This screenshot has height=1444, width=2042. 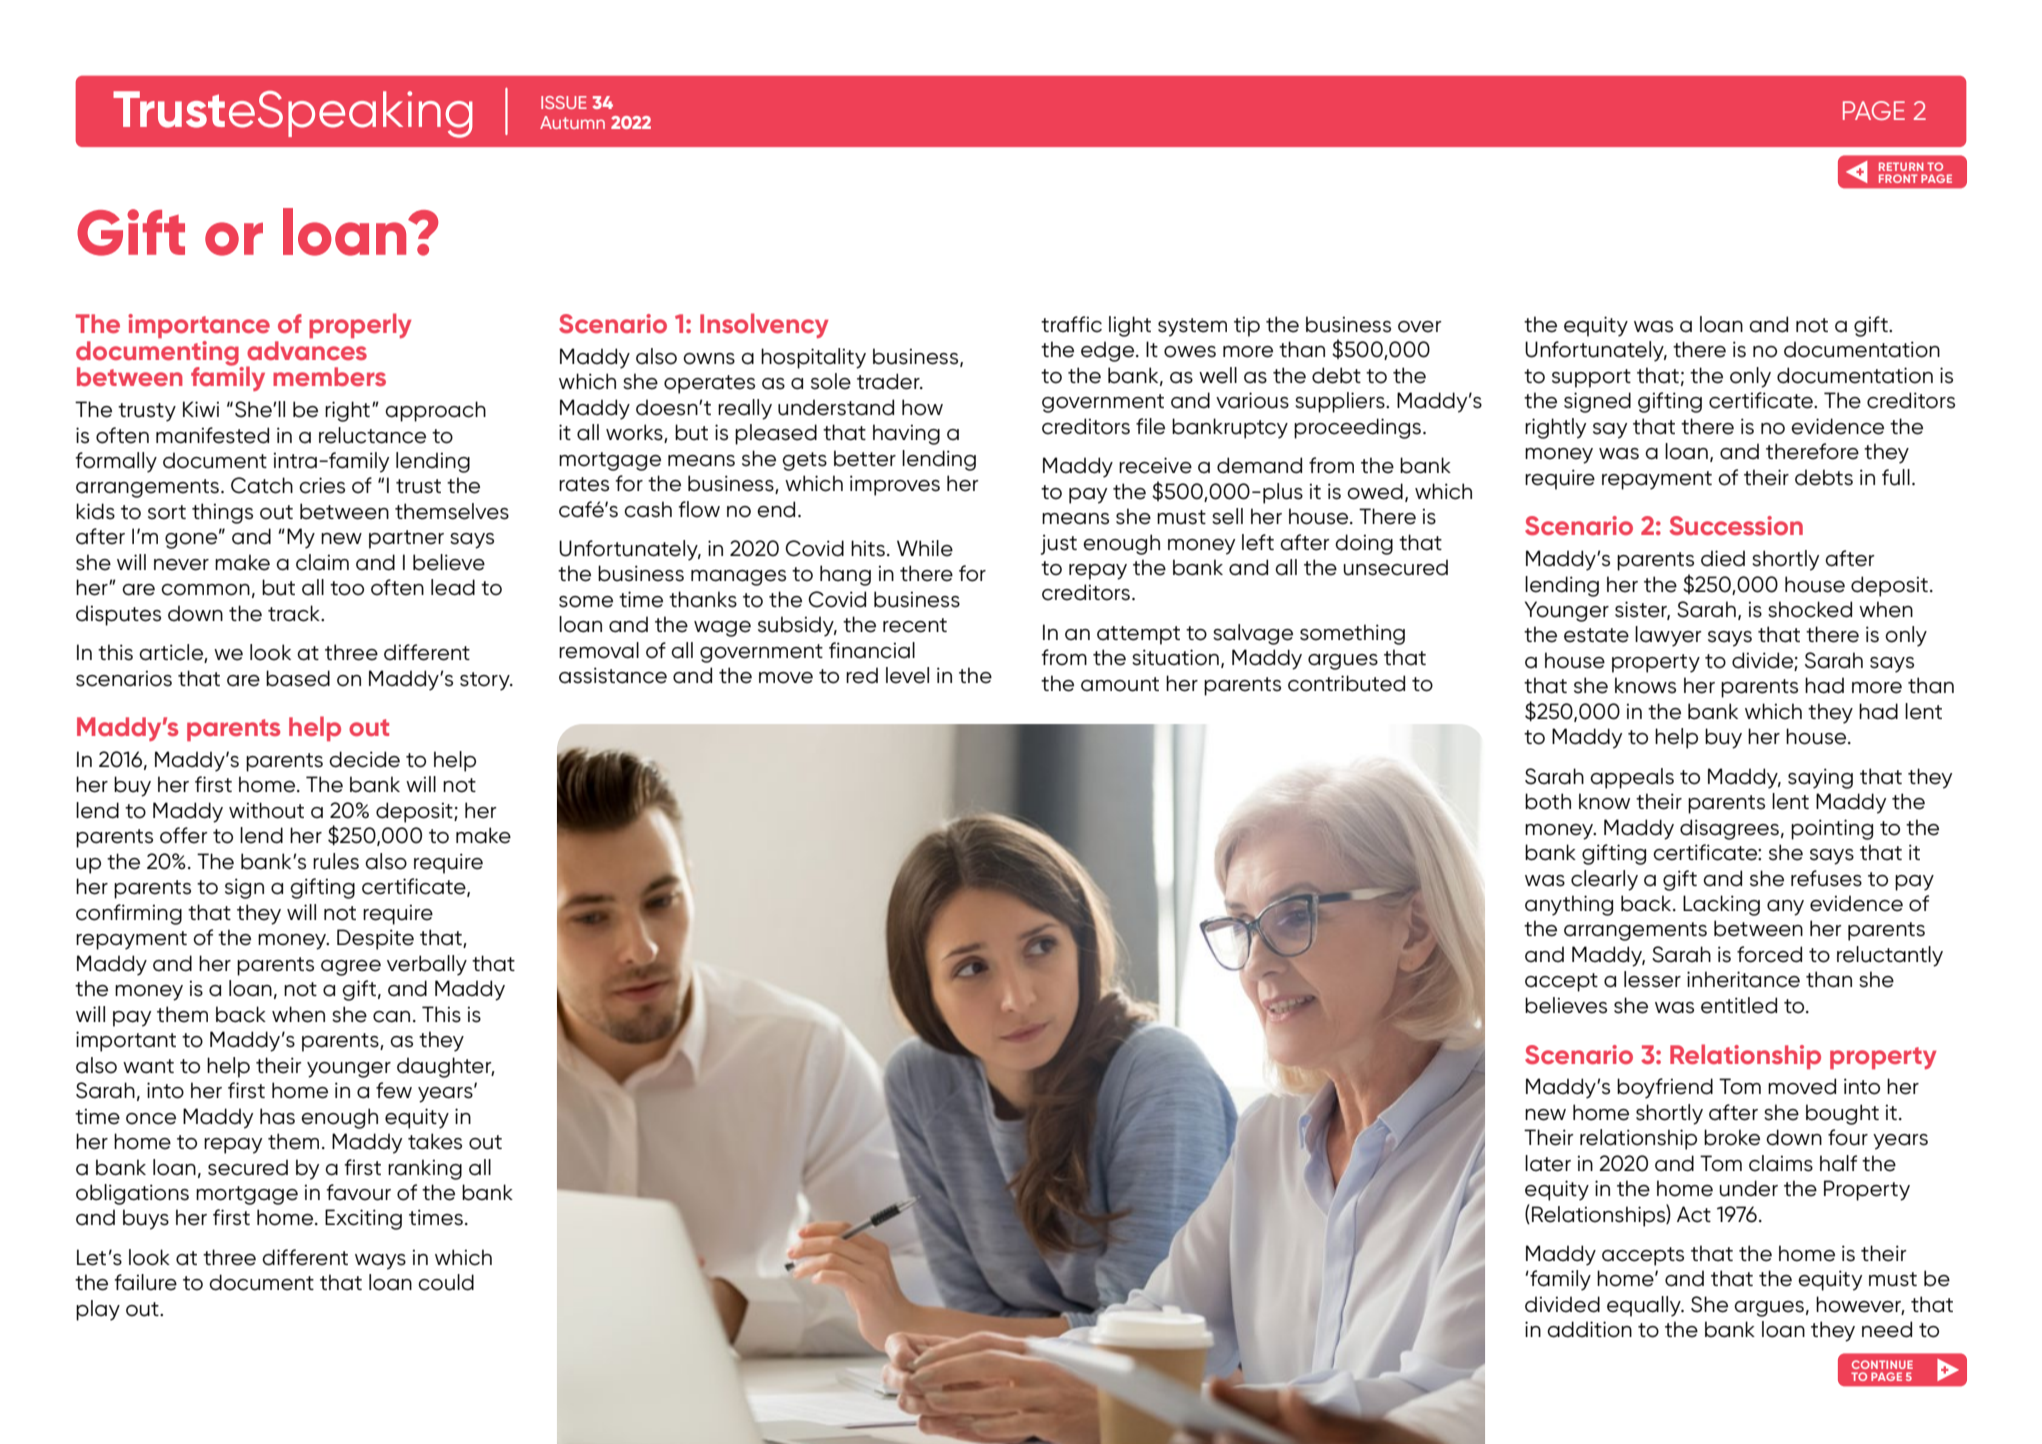 What do you see at coordinates (572, 122) in the screenshot?
I see `Autumn` at bounding box center [572, 122].
